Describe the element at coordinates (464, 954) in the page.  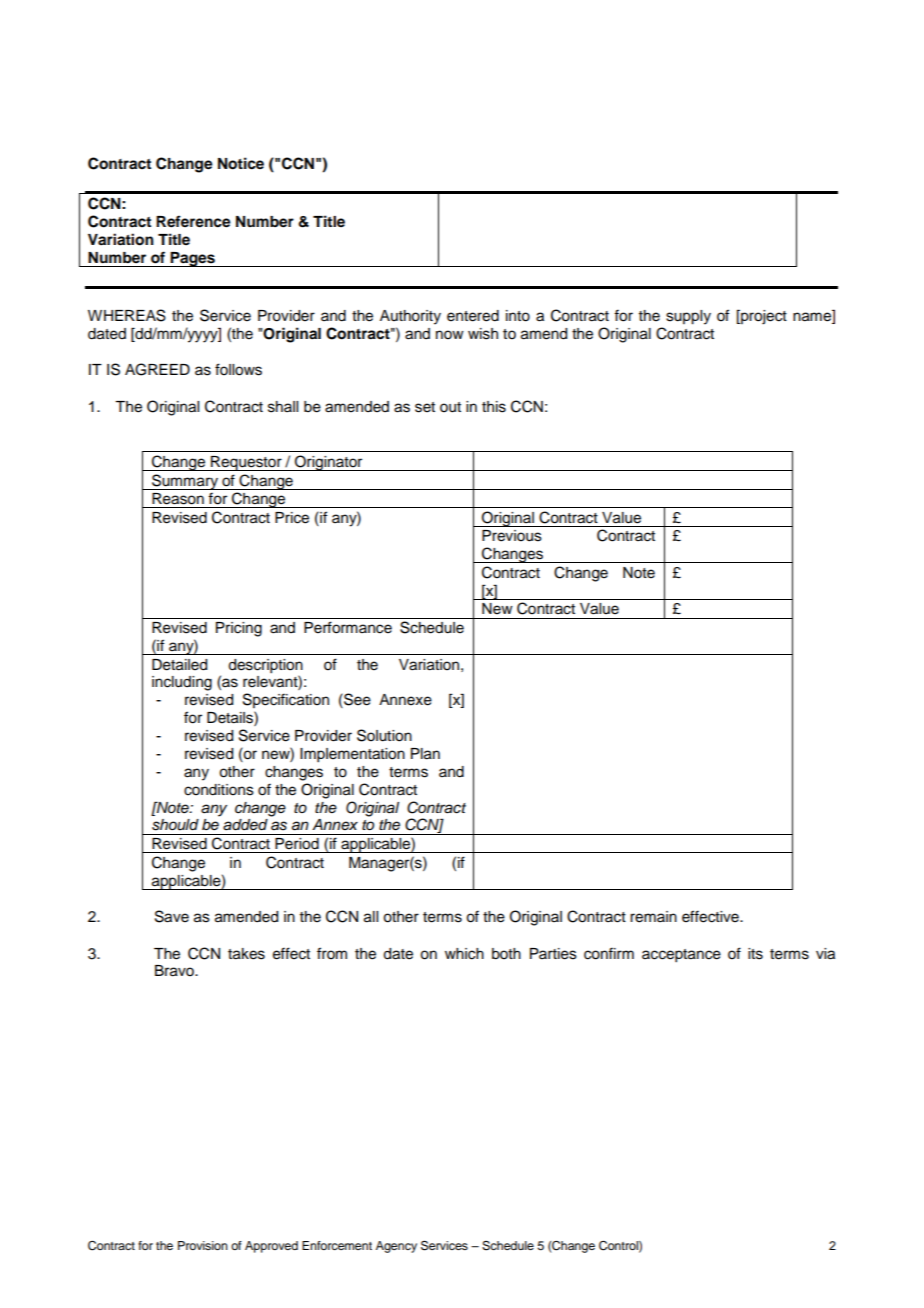
I see `which` at that location.
